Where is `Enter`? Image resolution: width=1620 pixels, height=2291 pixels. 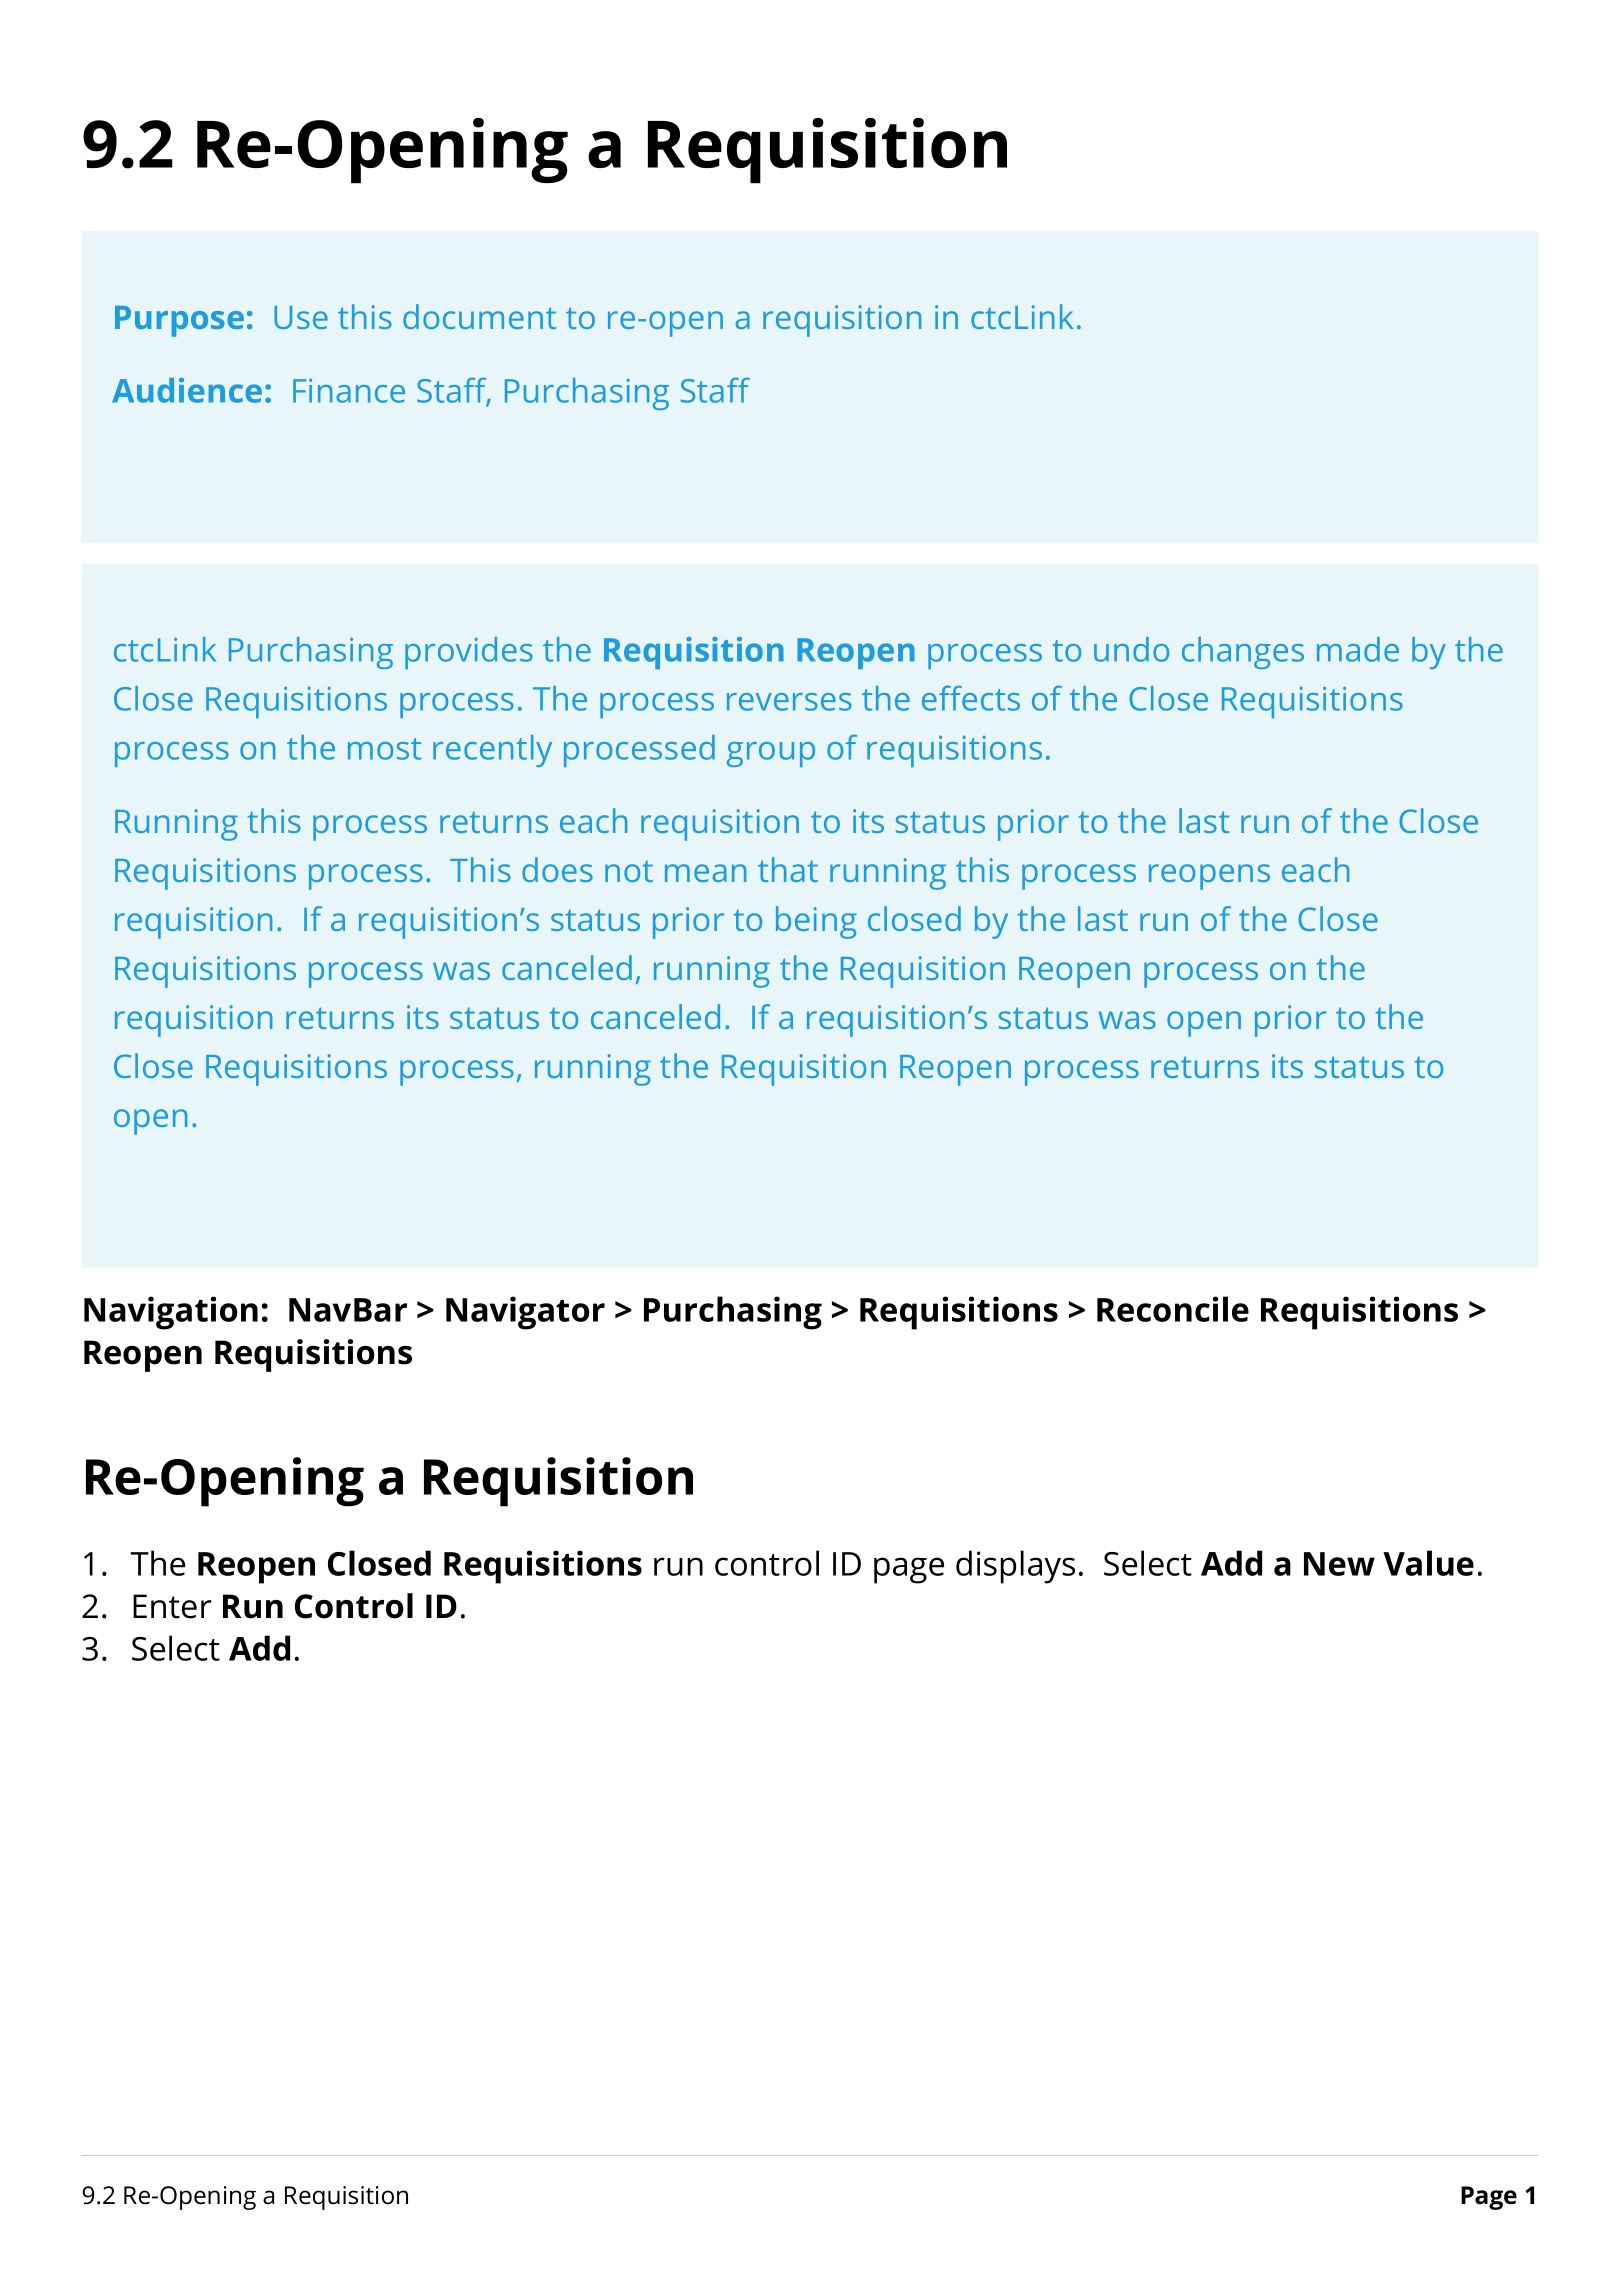
Enter is located at coordinates (172, 1606).
